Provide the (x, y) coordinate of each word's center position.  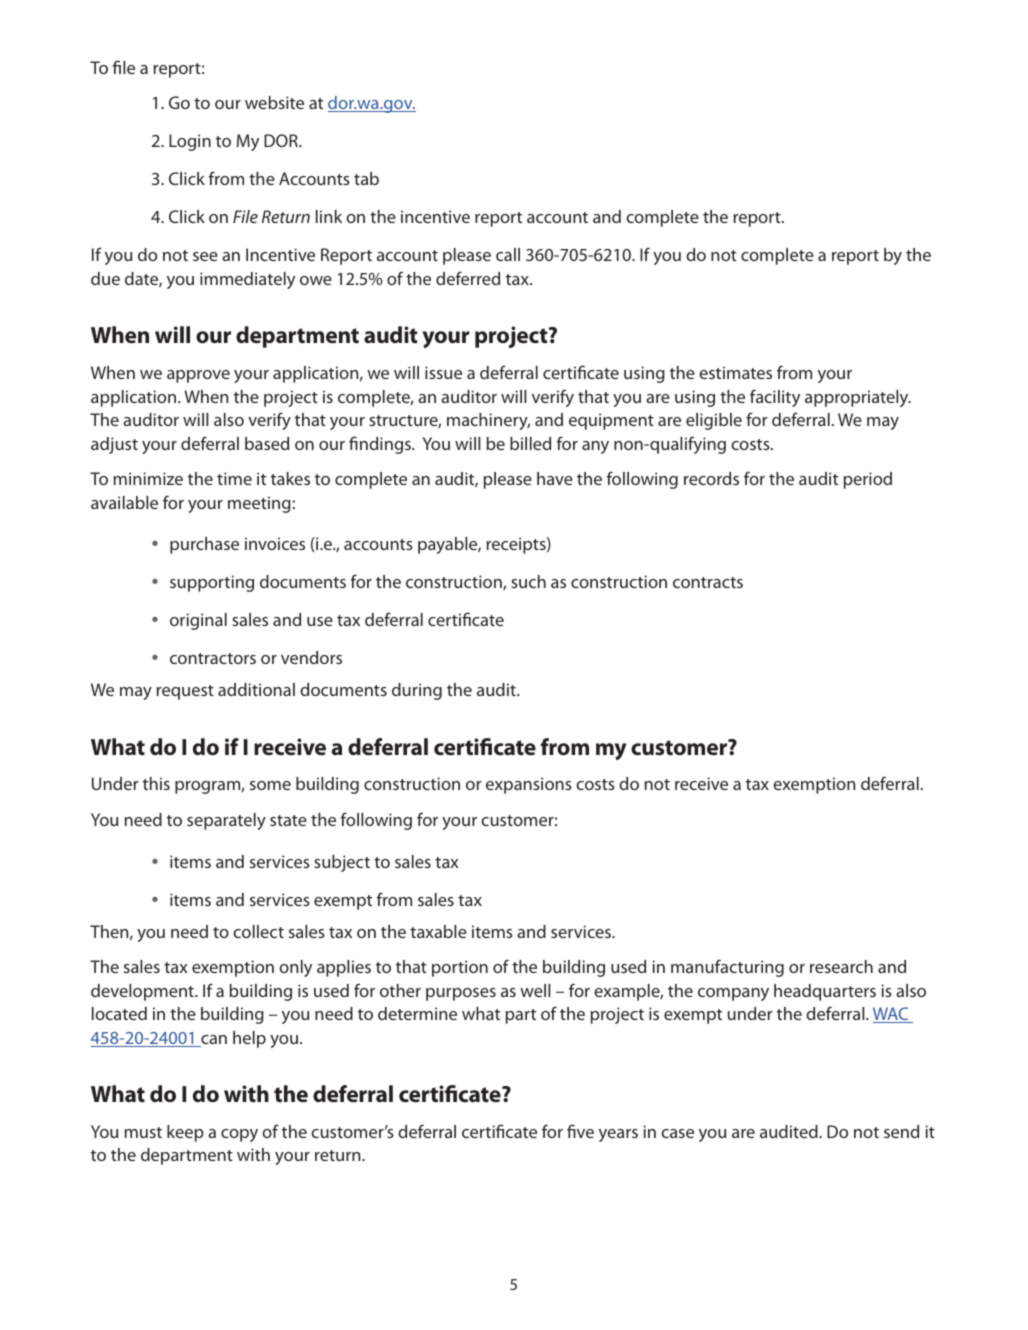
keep (185, 1133)
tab (366, 178)
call (508, 254)
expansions (529, 785)
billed (530, 443)
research (841, 966)
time (234, 478)
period (868, 480)
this (156, 783)
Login (190, 142)
